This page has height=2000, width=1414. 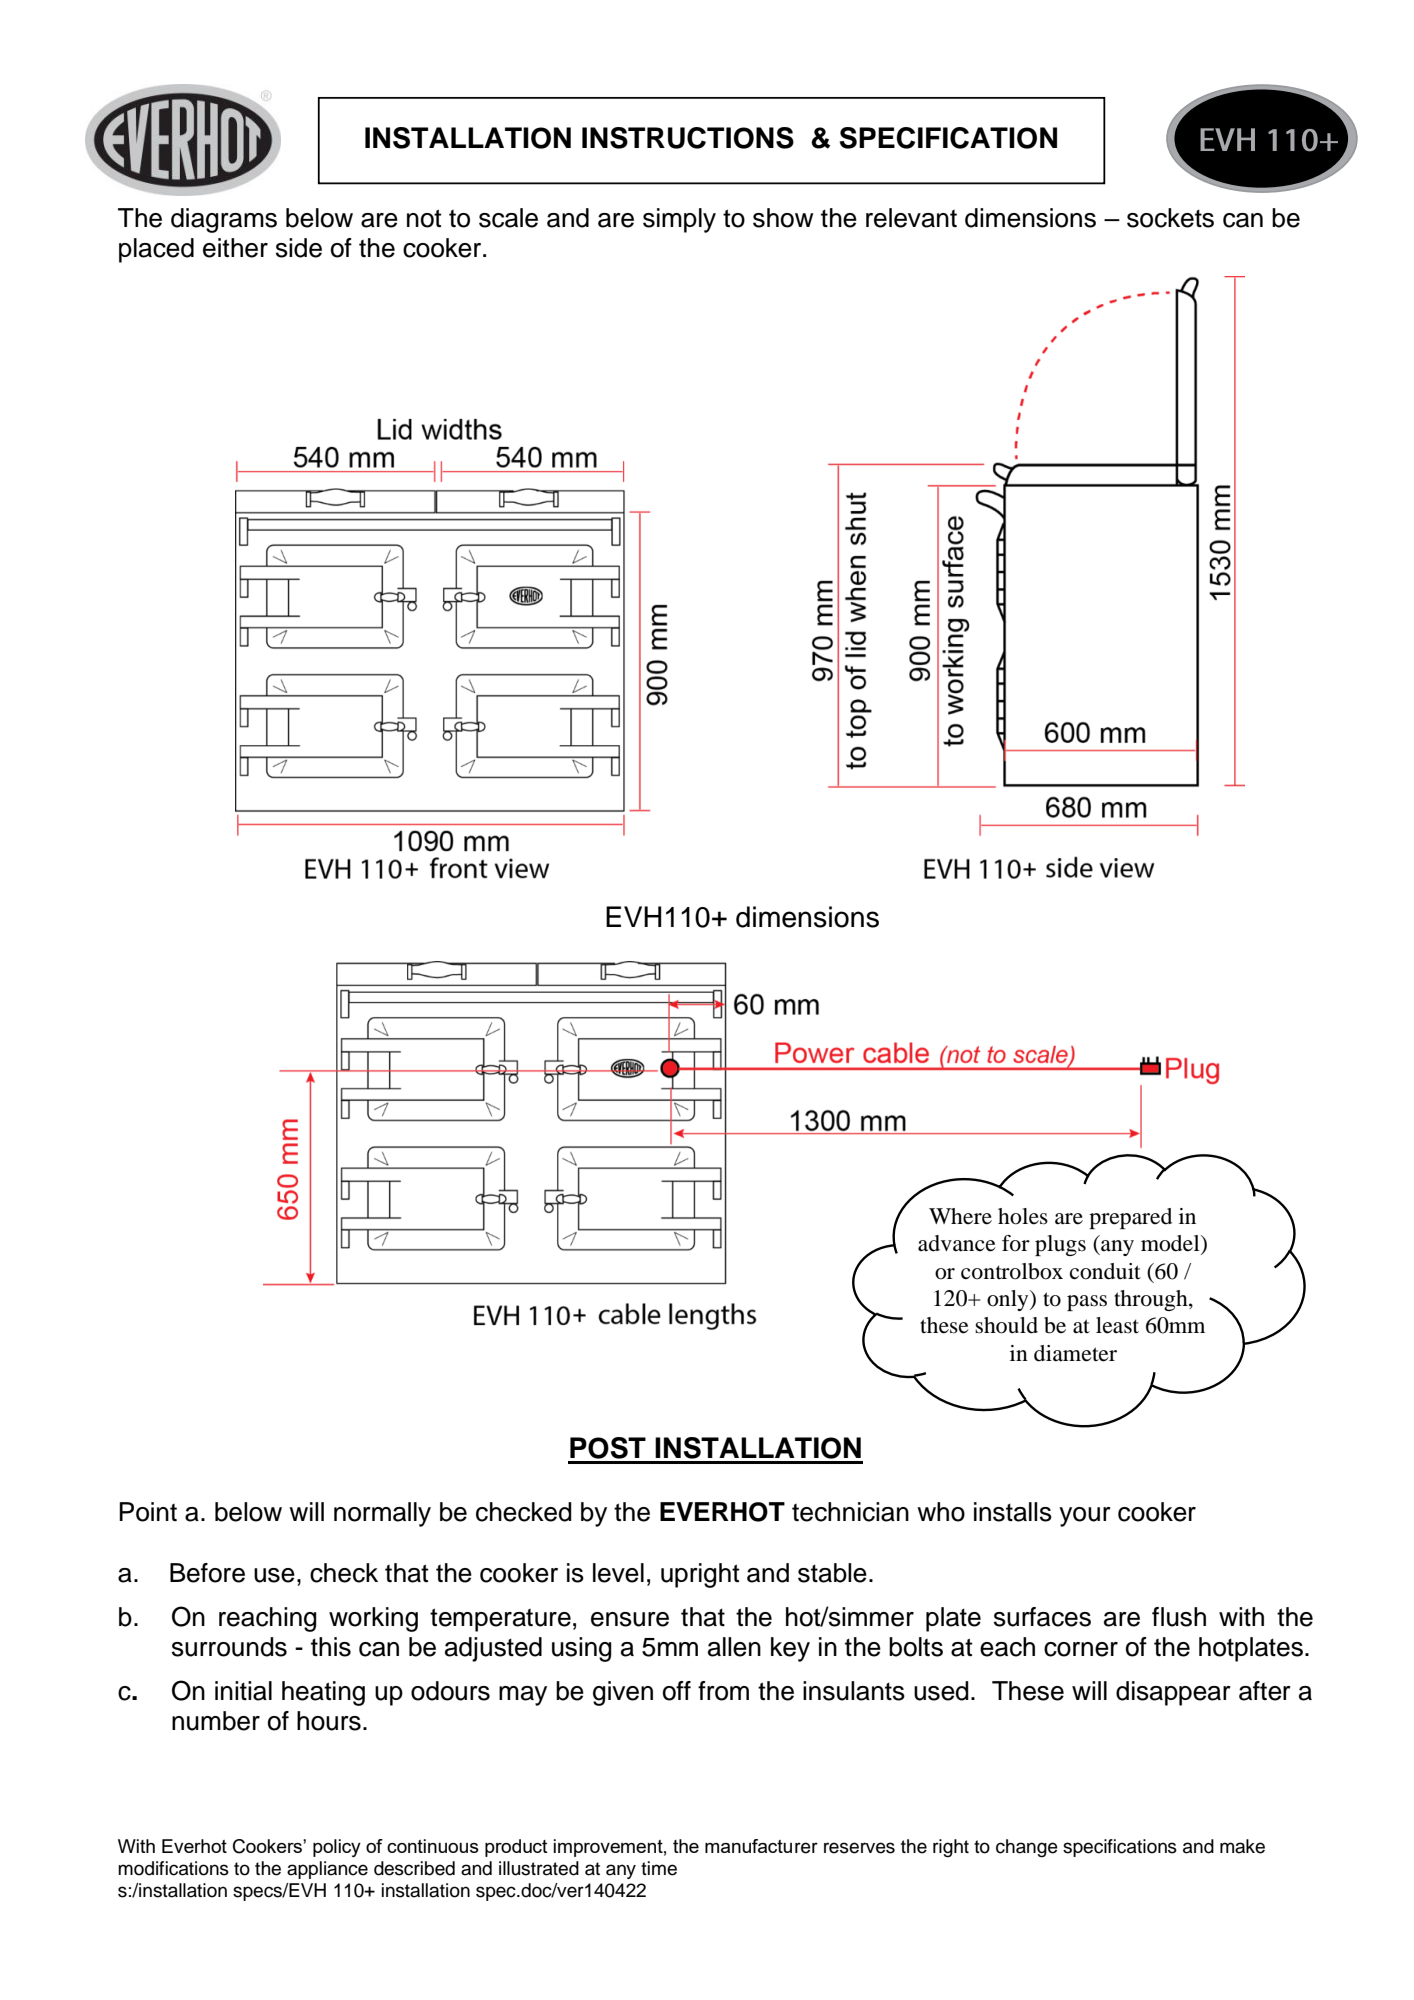 What do you see at coordinates (148, 1512) in the page?
I see `Point` at bounding box center [148, 1512].
